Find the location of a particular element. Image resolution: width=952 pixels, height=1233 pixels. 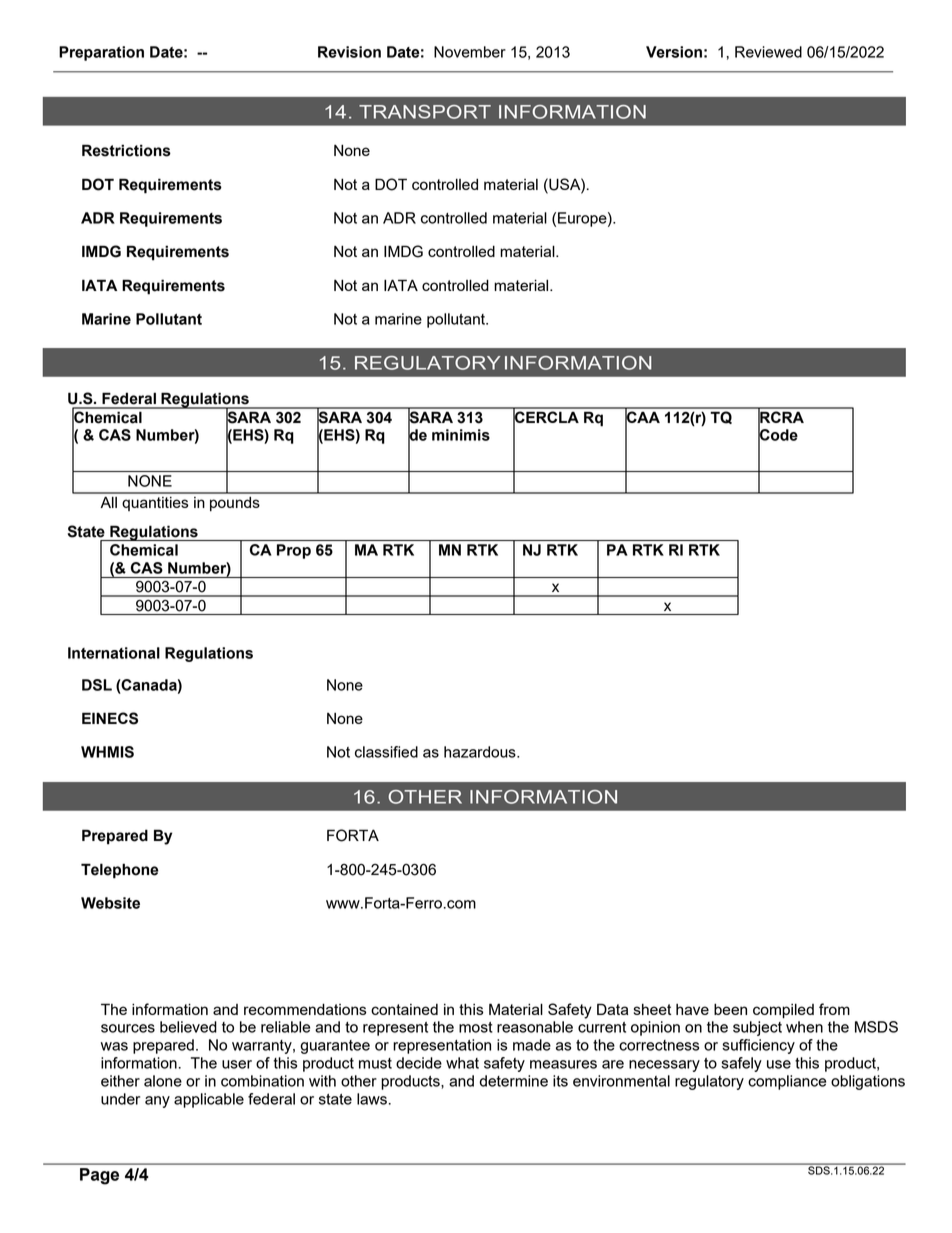

Reviewed is located at coordinates (768, 52).
